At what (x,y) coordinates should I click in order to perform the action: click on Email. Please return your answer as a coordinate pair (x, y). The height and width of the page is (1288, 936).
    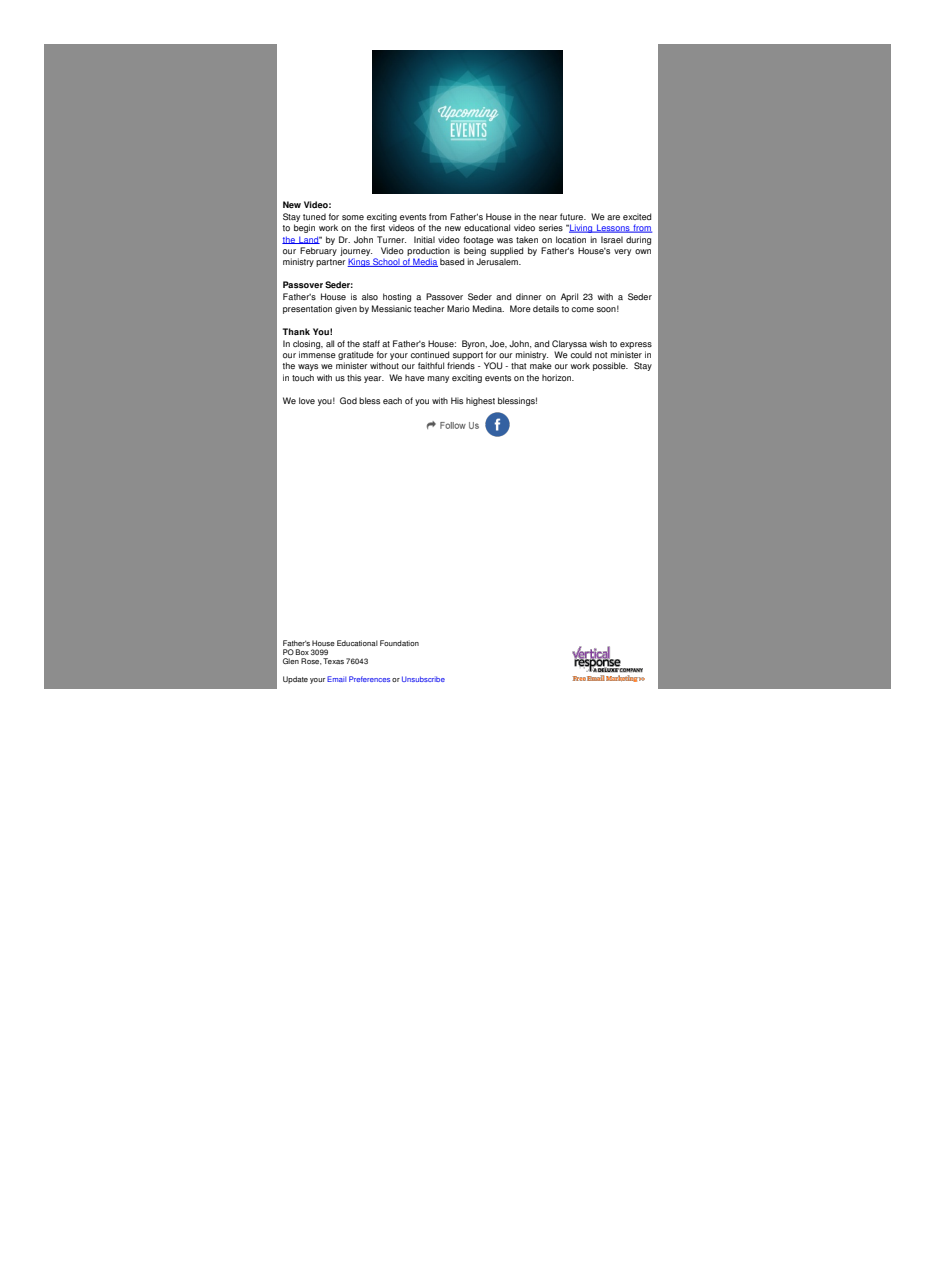
    Looking at the image, I should click on (336, 679).
